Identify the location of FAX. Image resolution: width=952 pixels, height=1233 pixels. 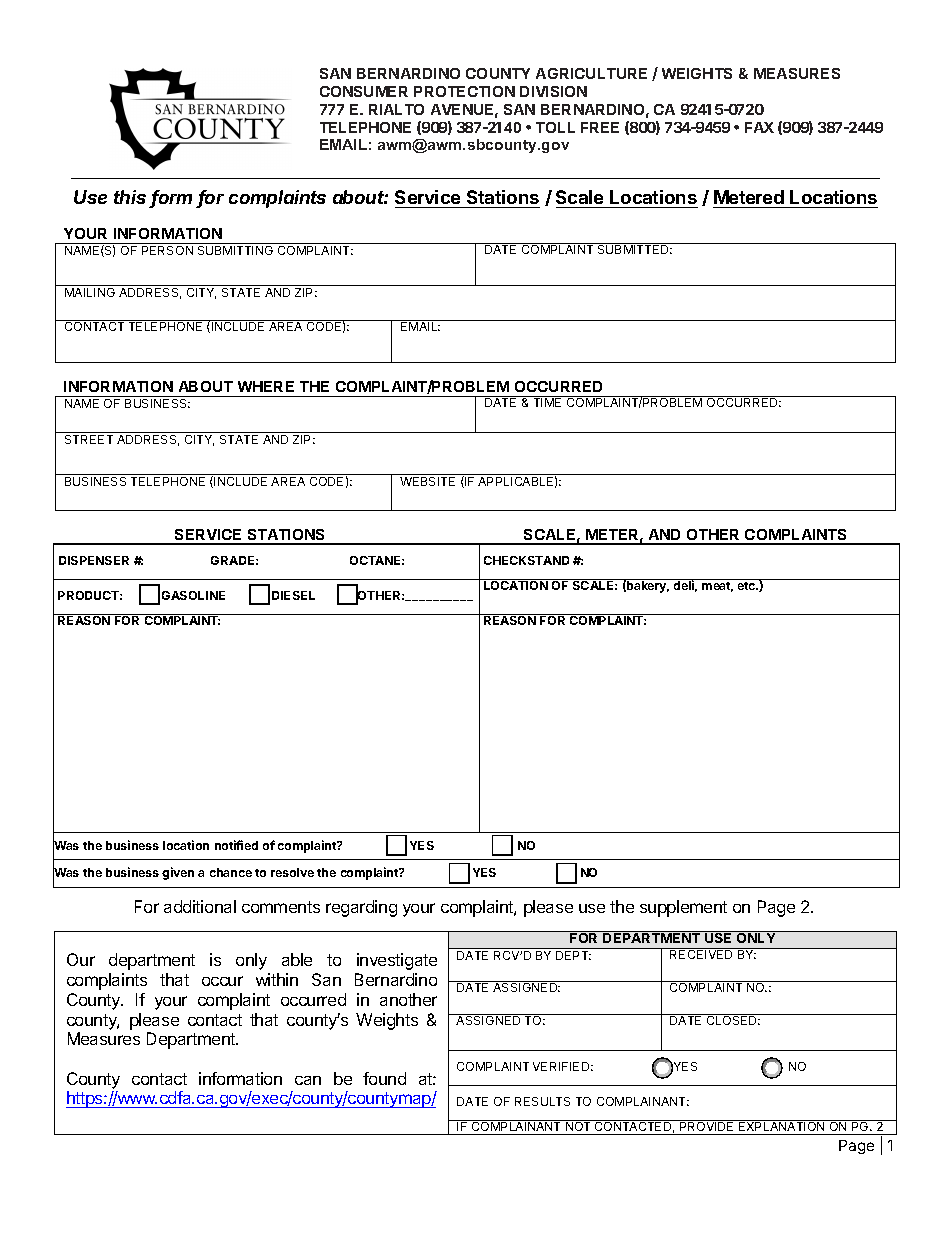
(759, 127).
